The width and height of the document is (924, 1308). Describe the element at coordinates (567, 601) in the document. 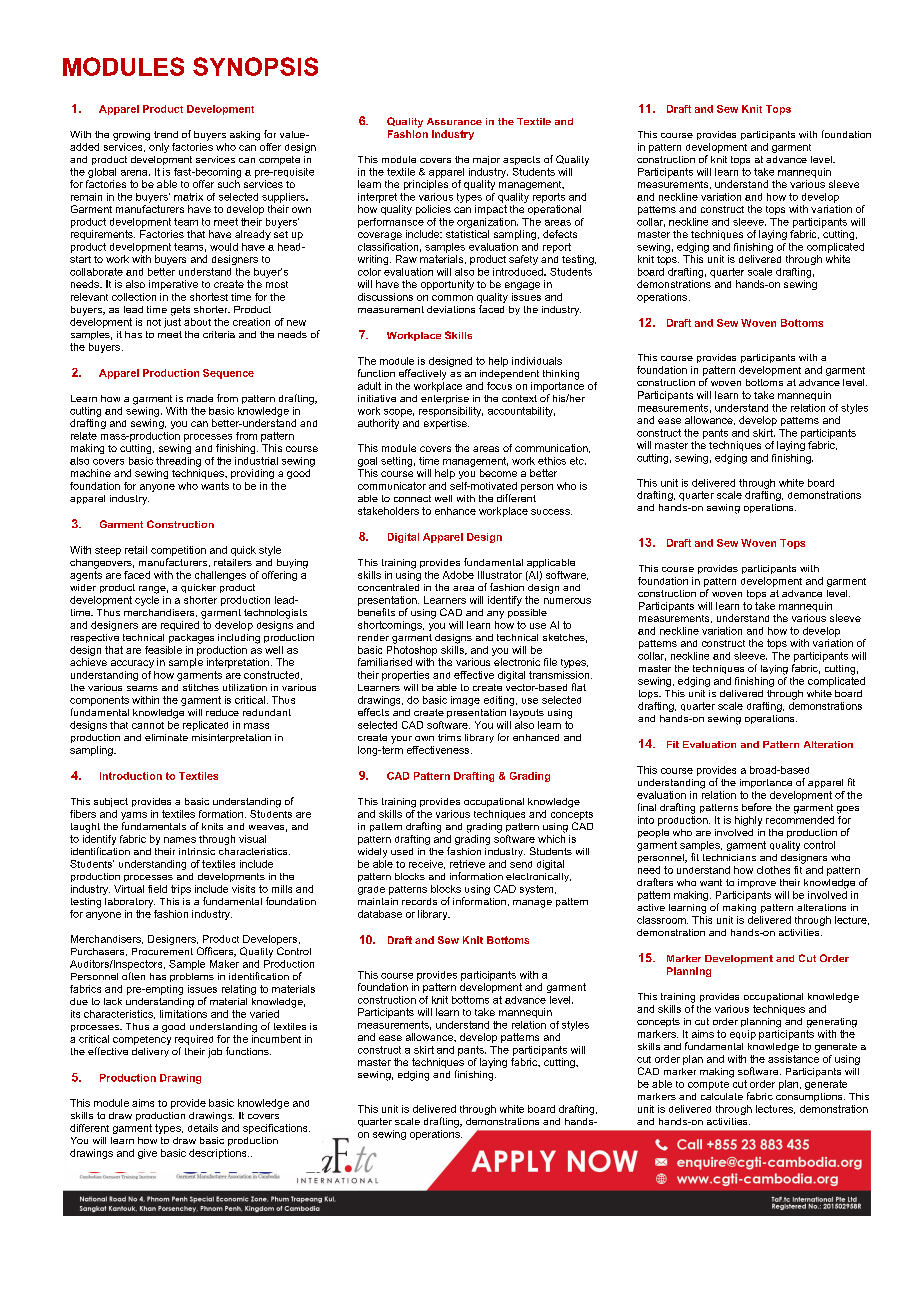

I see `numerous` at that location.
